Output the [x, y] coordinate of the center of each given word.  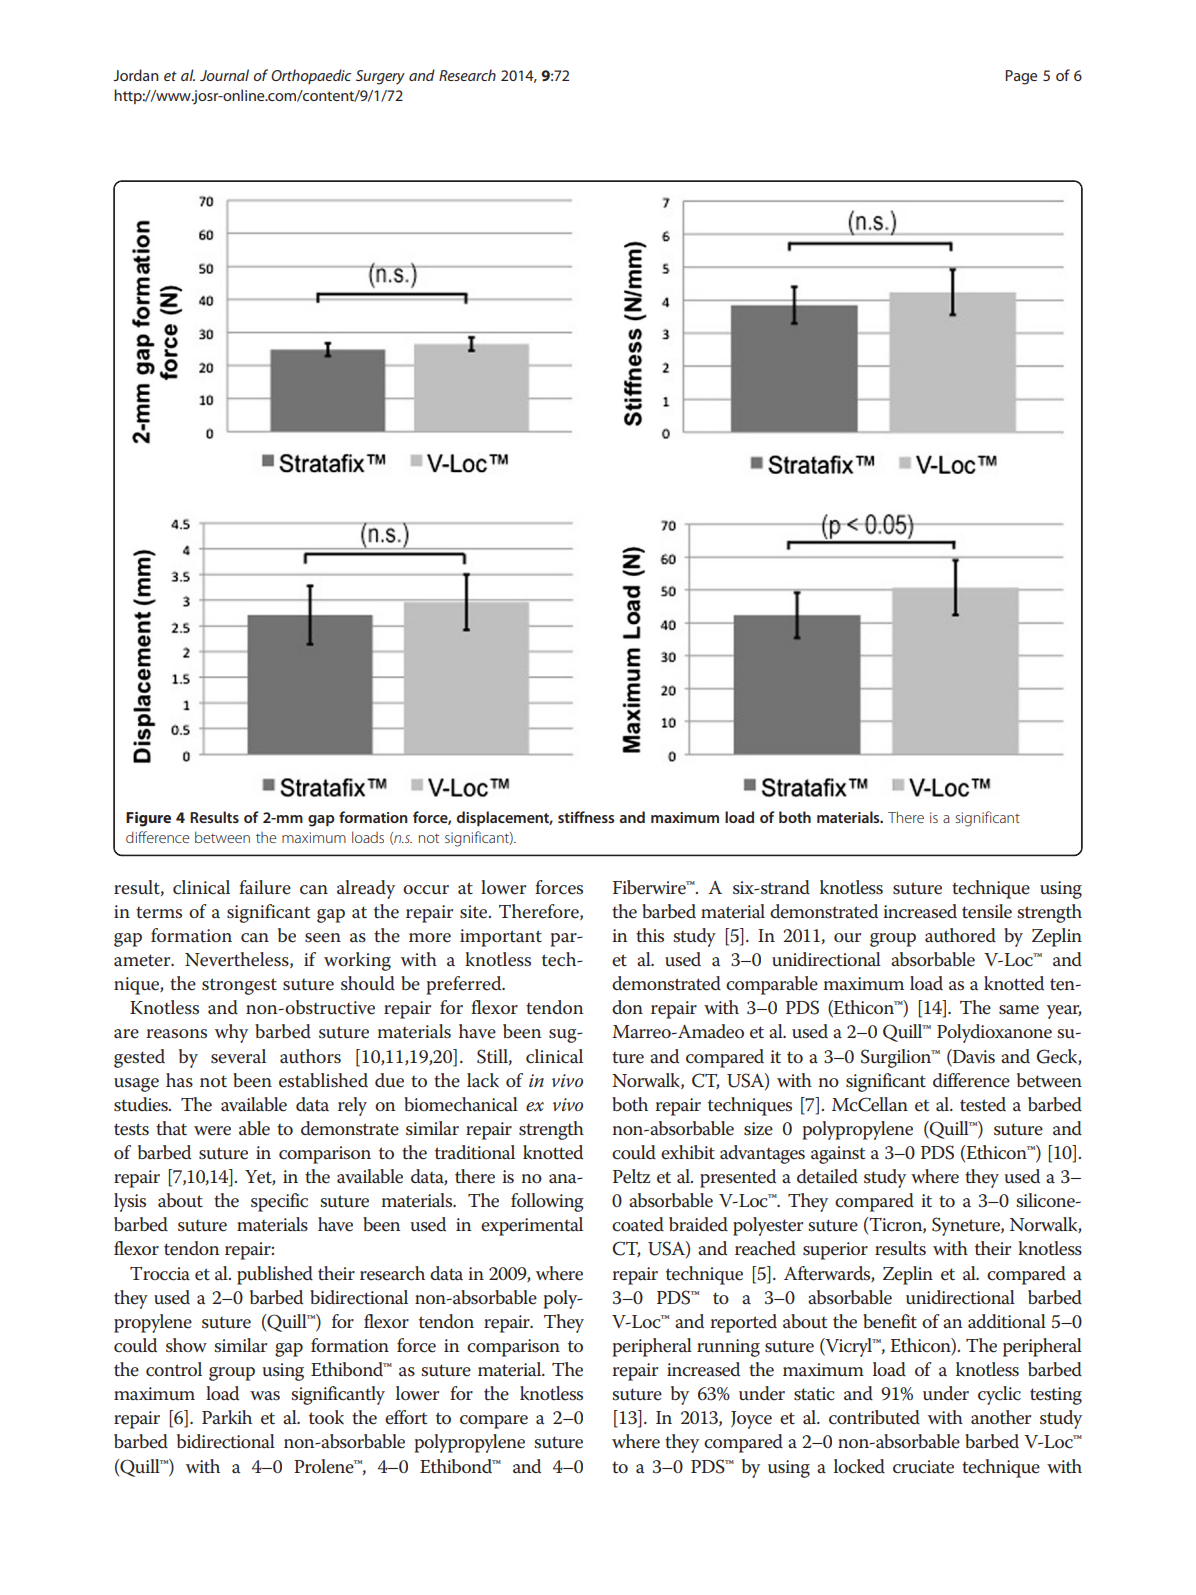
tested [983, 1104]
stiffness [586, 817]
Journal [224, 75]
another [1001, 1417]
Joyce [751, 1420]
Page [1021, 77]
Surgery [380, 77]
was [265, 1396]
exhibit [688, 1152]
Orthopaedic [311, 76]
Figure [148, 819]
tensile [987, 911]
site [475, 912]
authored [960, 935]
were [212, 1131]
